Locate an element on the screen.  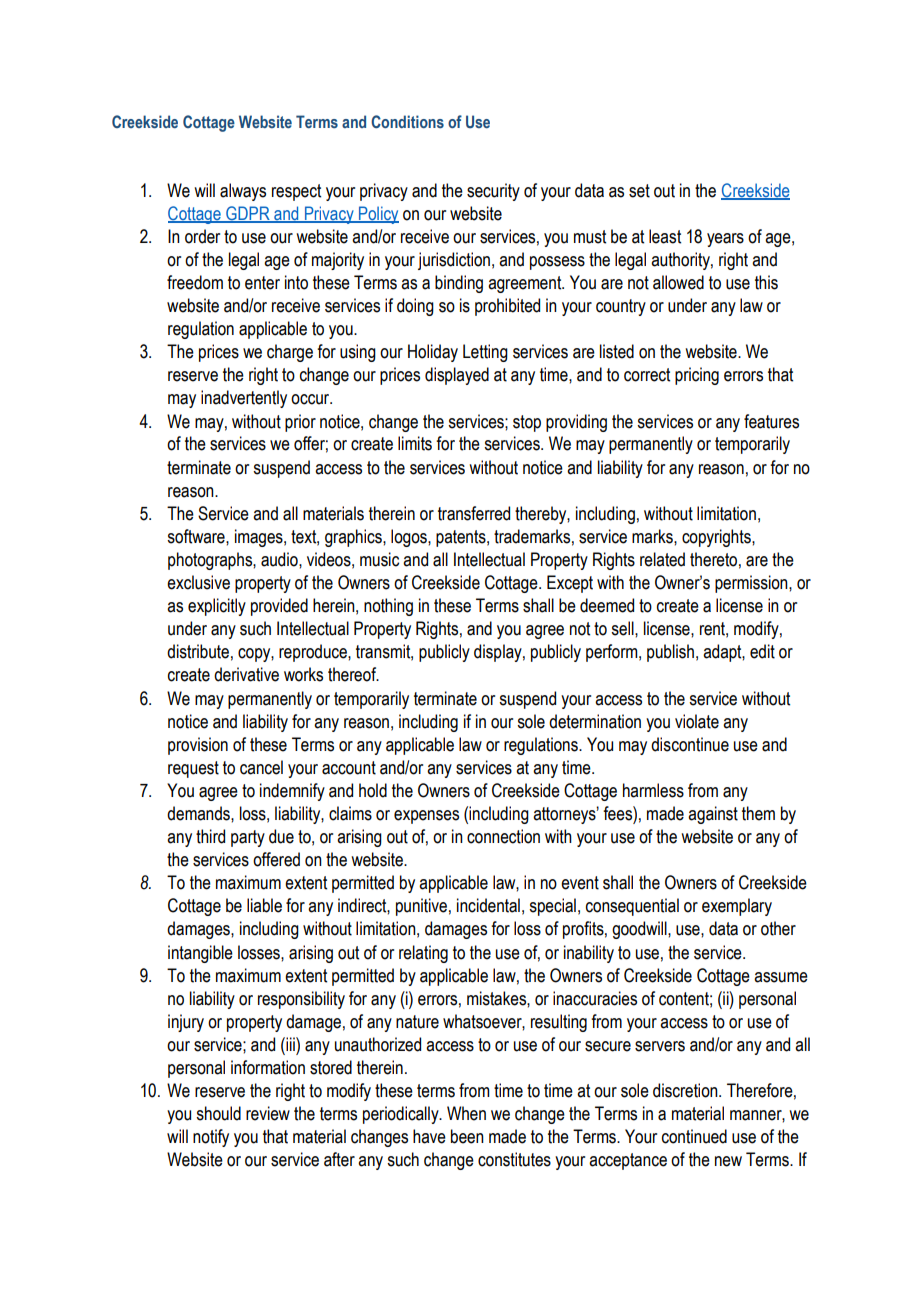
been is located at coordinates (467, 1136).
